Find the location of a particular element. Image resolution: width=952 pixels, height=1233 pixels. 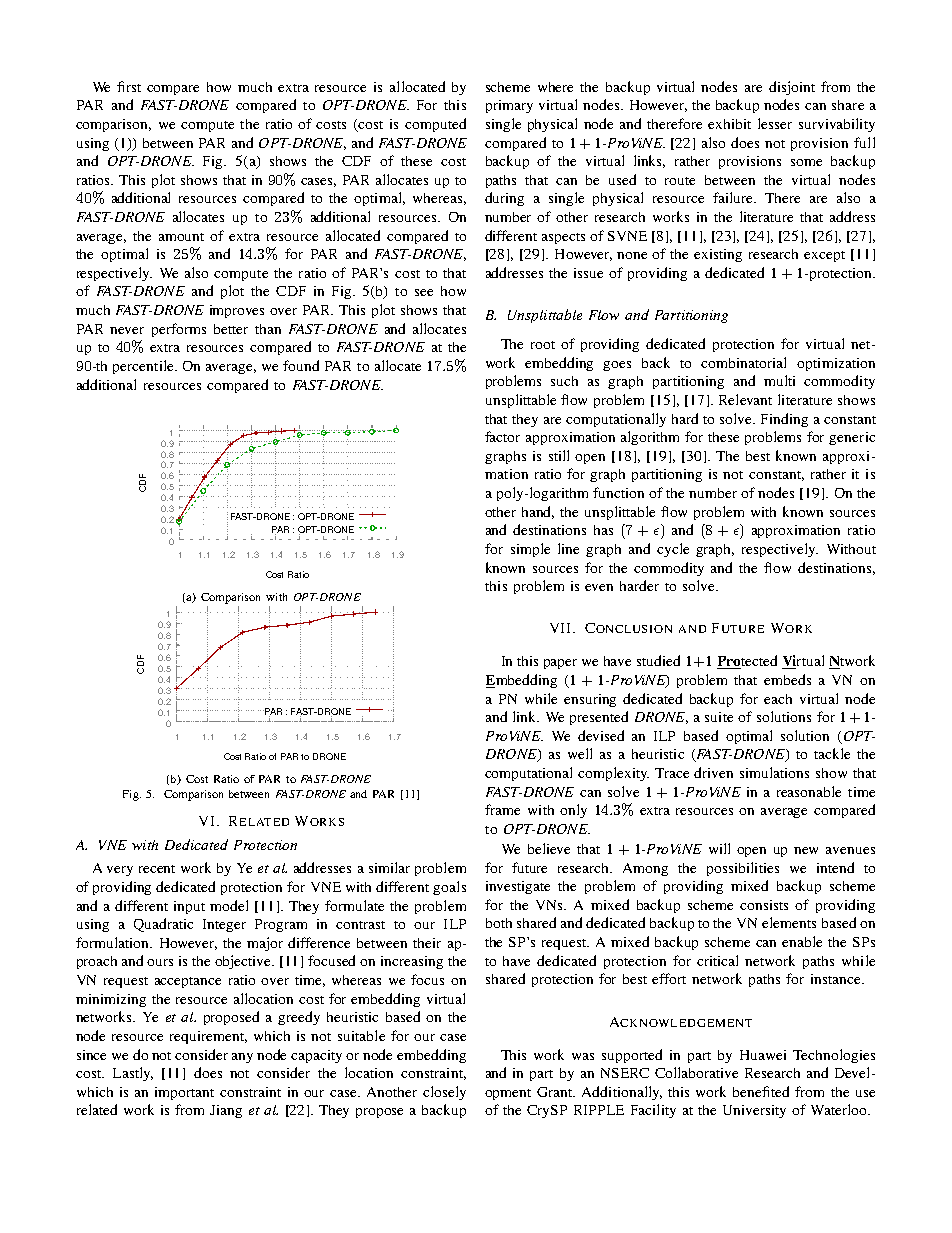

percentile is located at coordinates (144, 367).
